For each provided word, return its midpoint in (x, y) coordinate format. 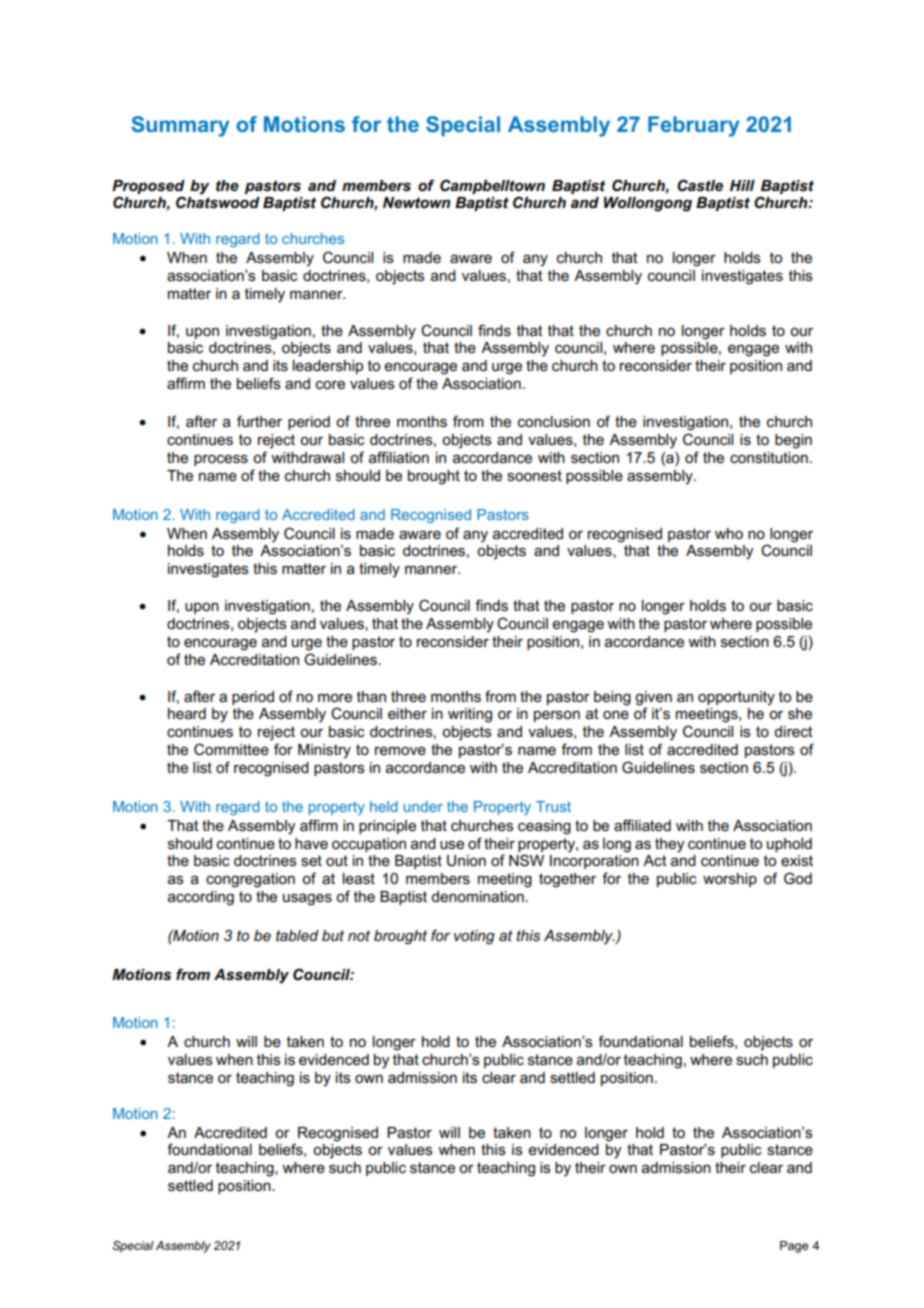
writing (470, 715)
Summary (180, 126)
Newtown (417, 202)
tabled (297, 935)
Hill (742, 185)
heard (187, 713)
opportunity (736, 698)
